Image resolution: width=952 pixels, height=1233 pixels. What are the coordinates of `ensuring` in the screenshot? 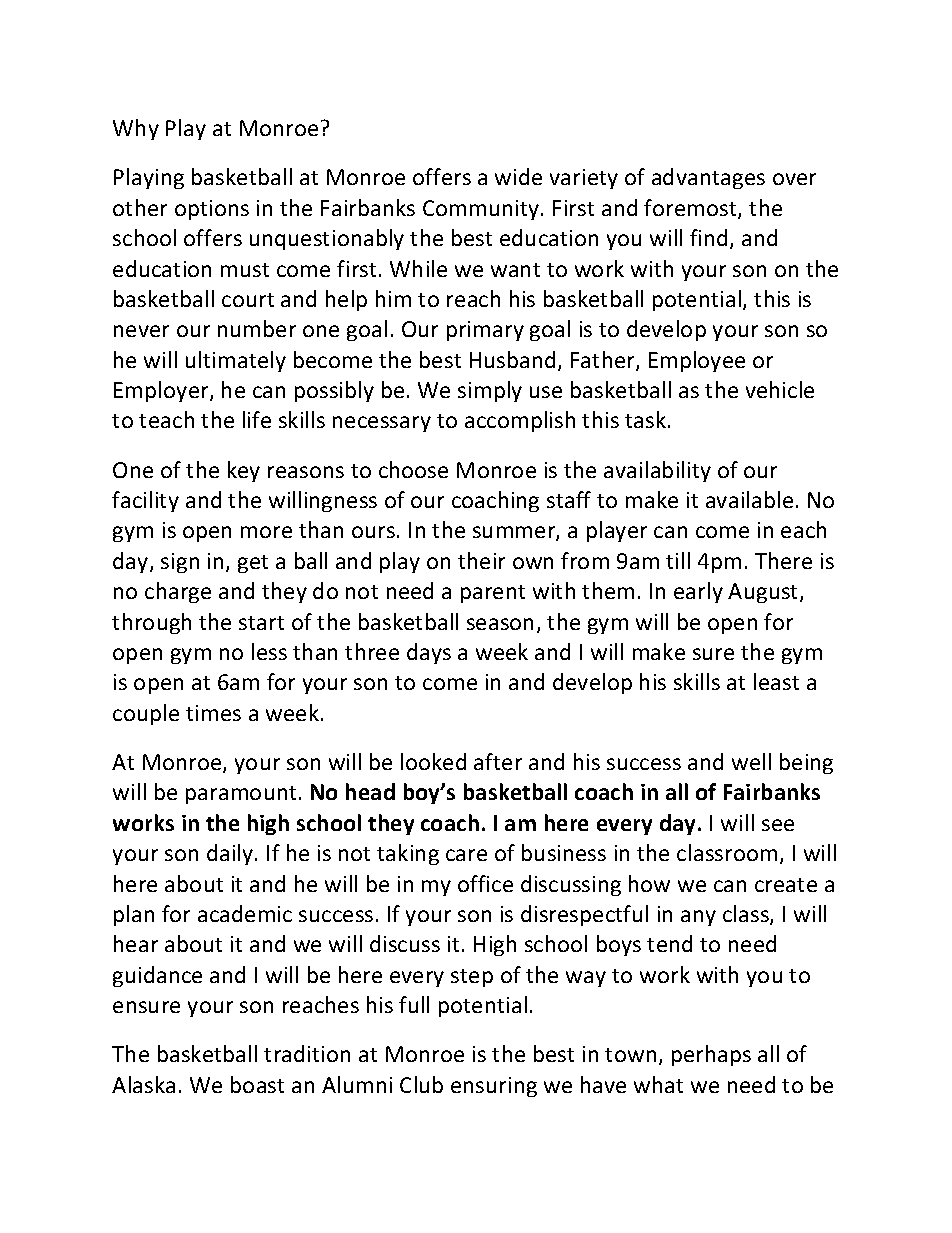 It's located at (494, 1087).
